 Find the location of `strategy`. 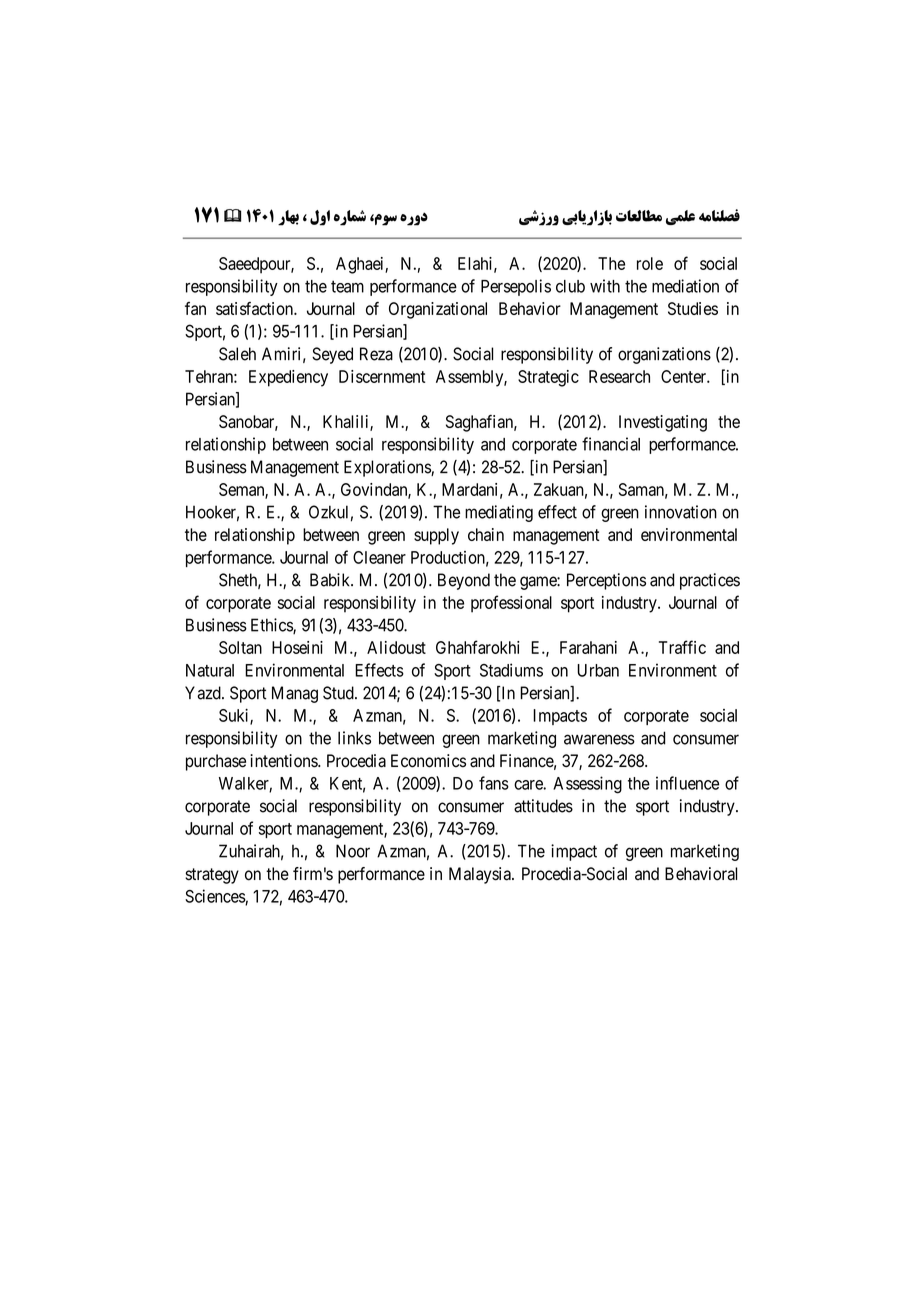

strategy is located at coordinates (212, 876).
